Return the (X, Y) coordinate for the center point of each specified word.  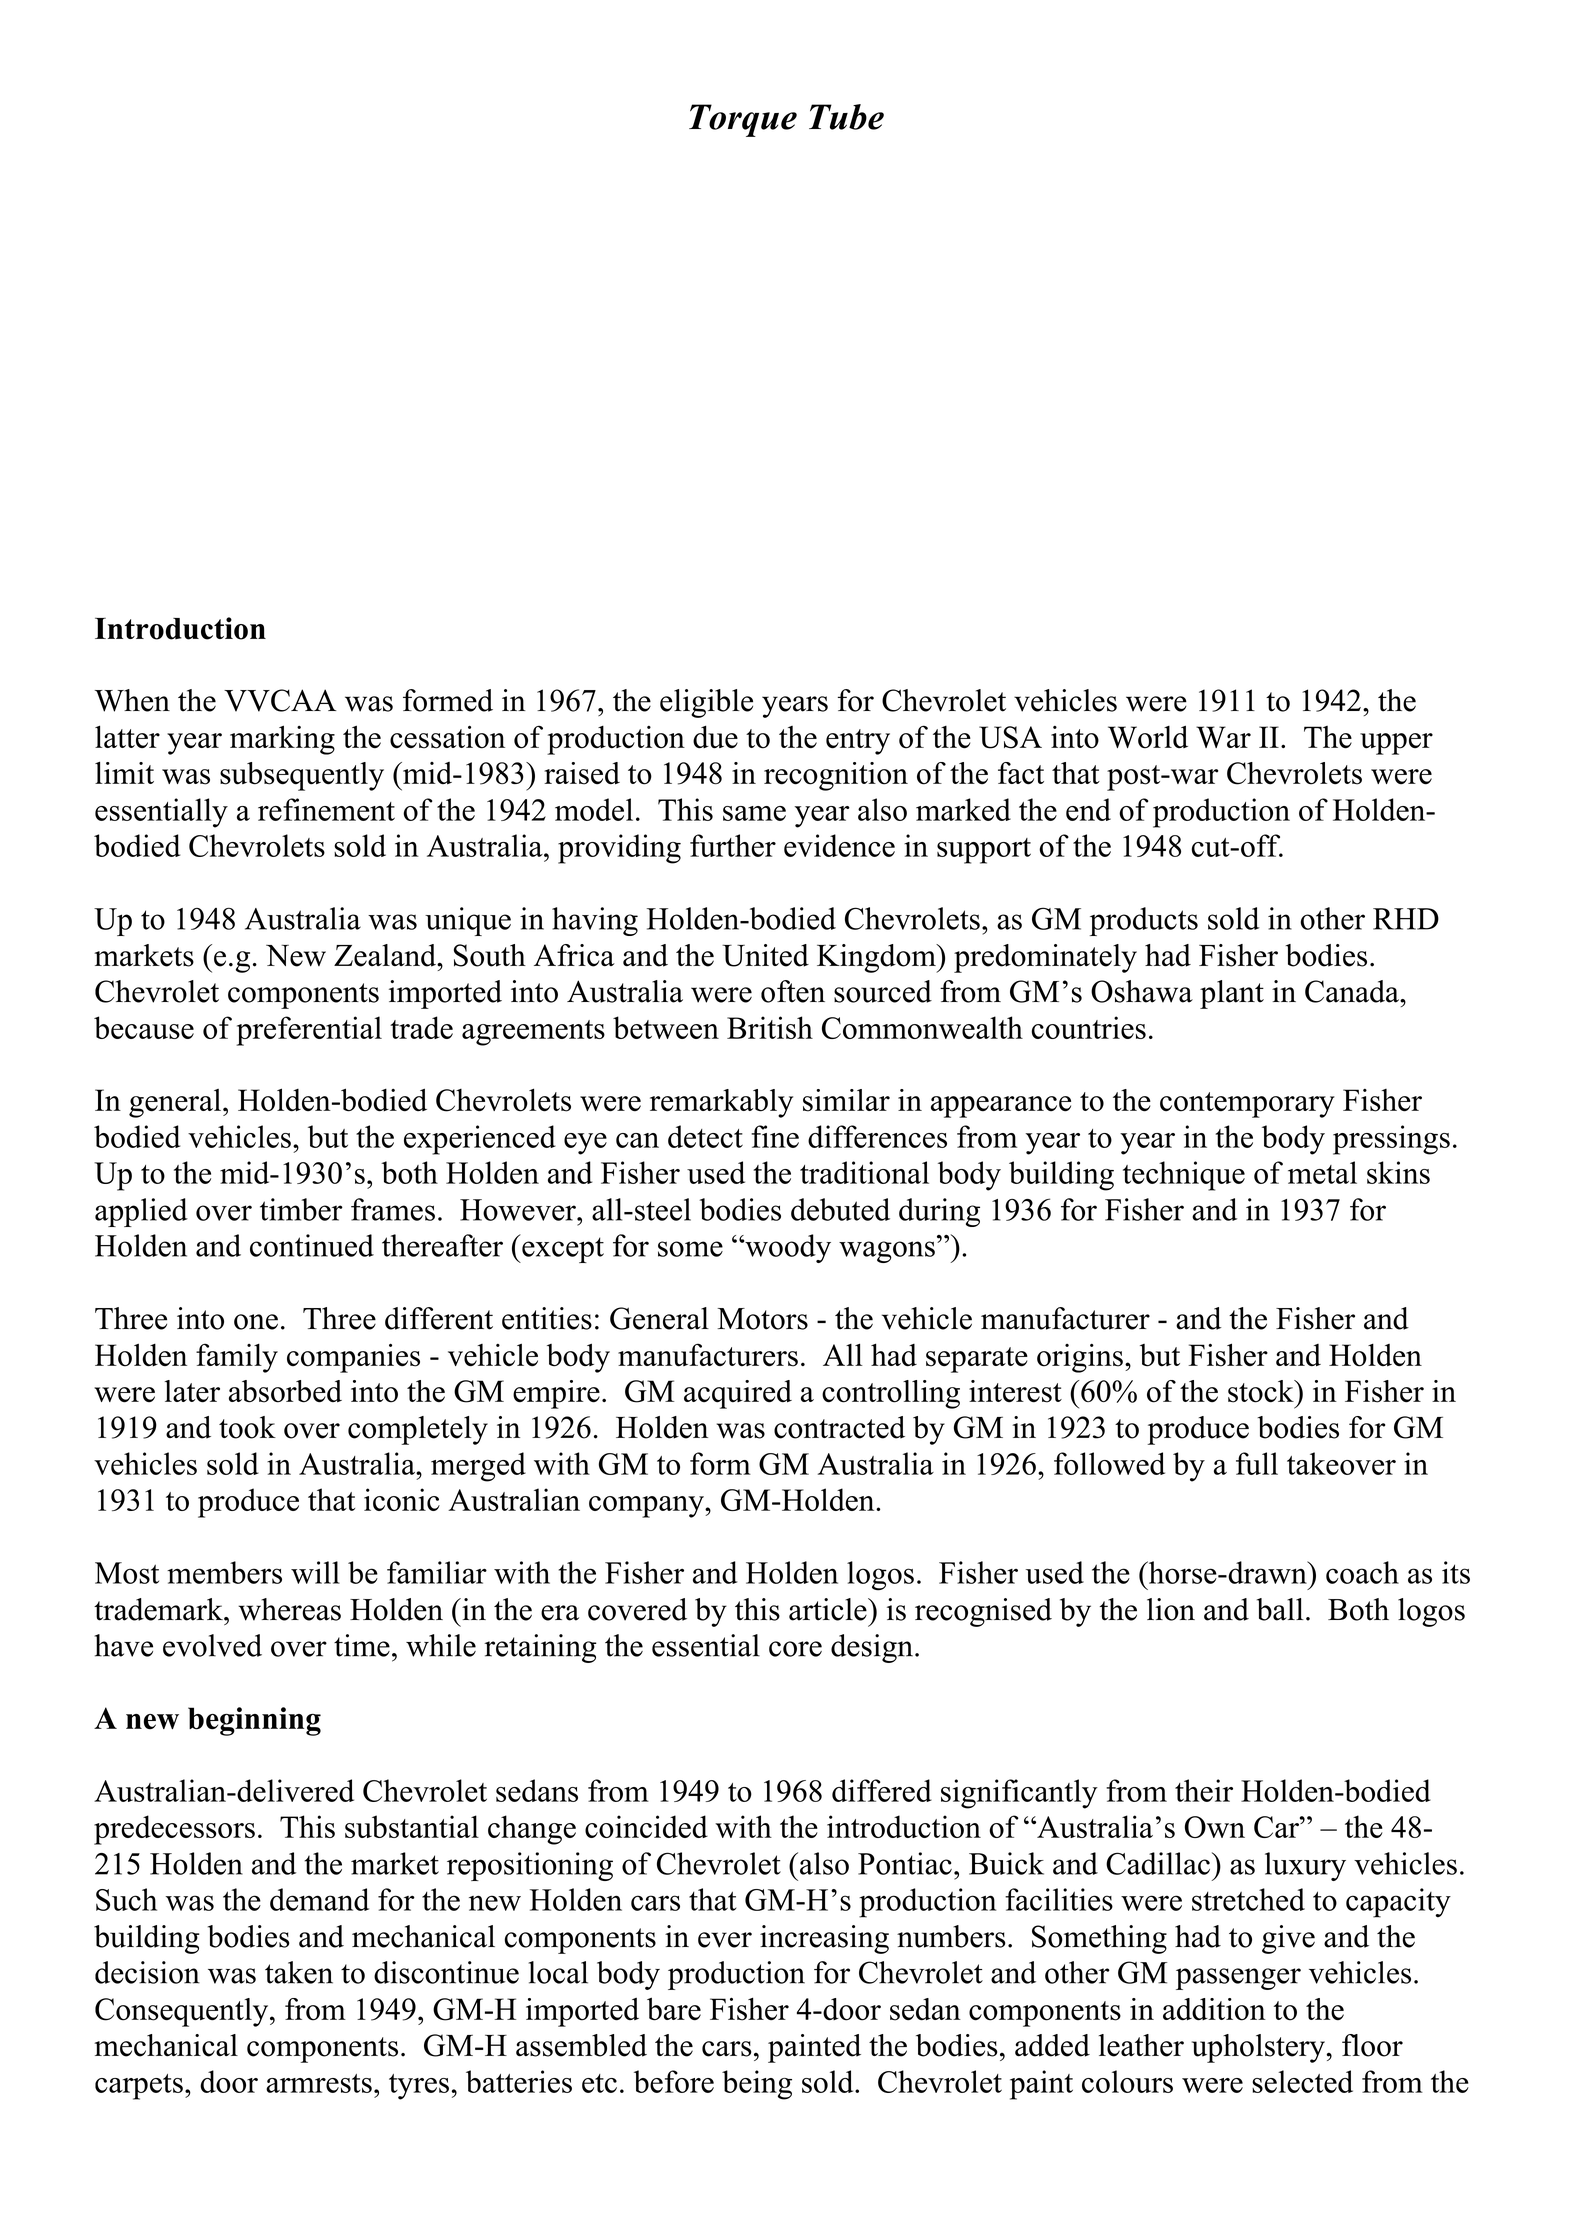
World (1148, 737)
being (757, 2085)
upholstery (1258, 2048)
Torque (743, 120)
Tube (846, 117)
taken (299, 1972)
